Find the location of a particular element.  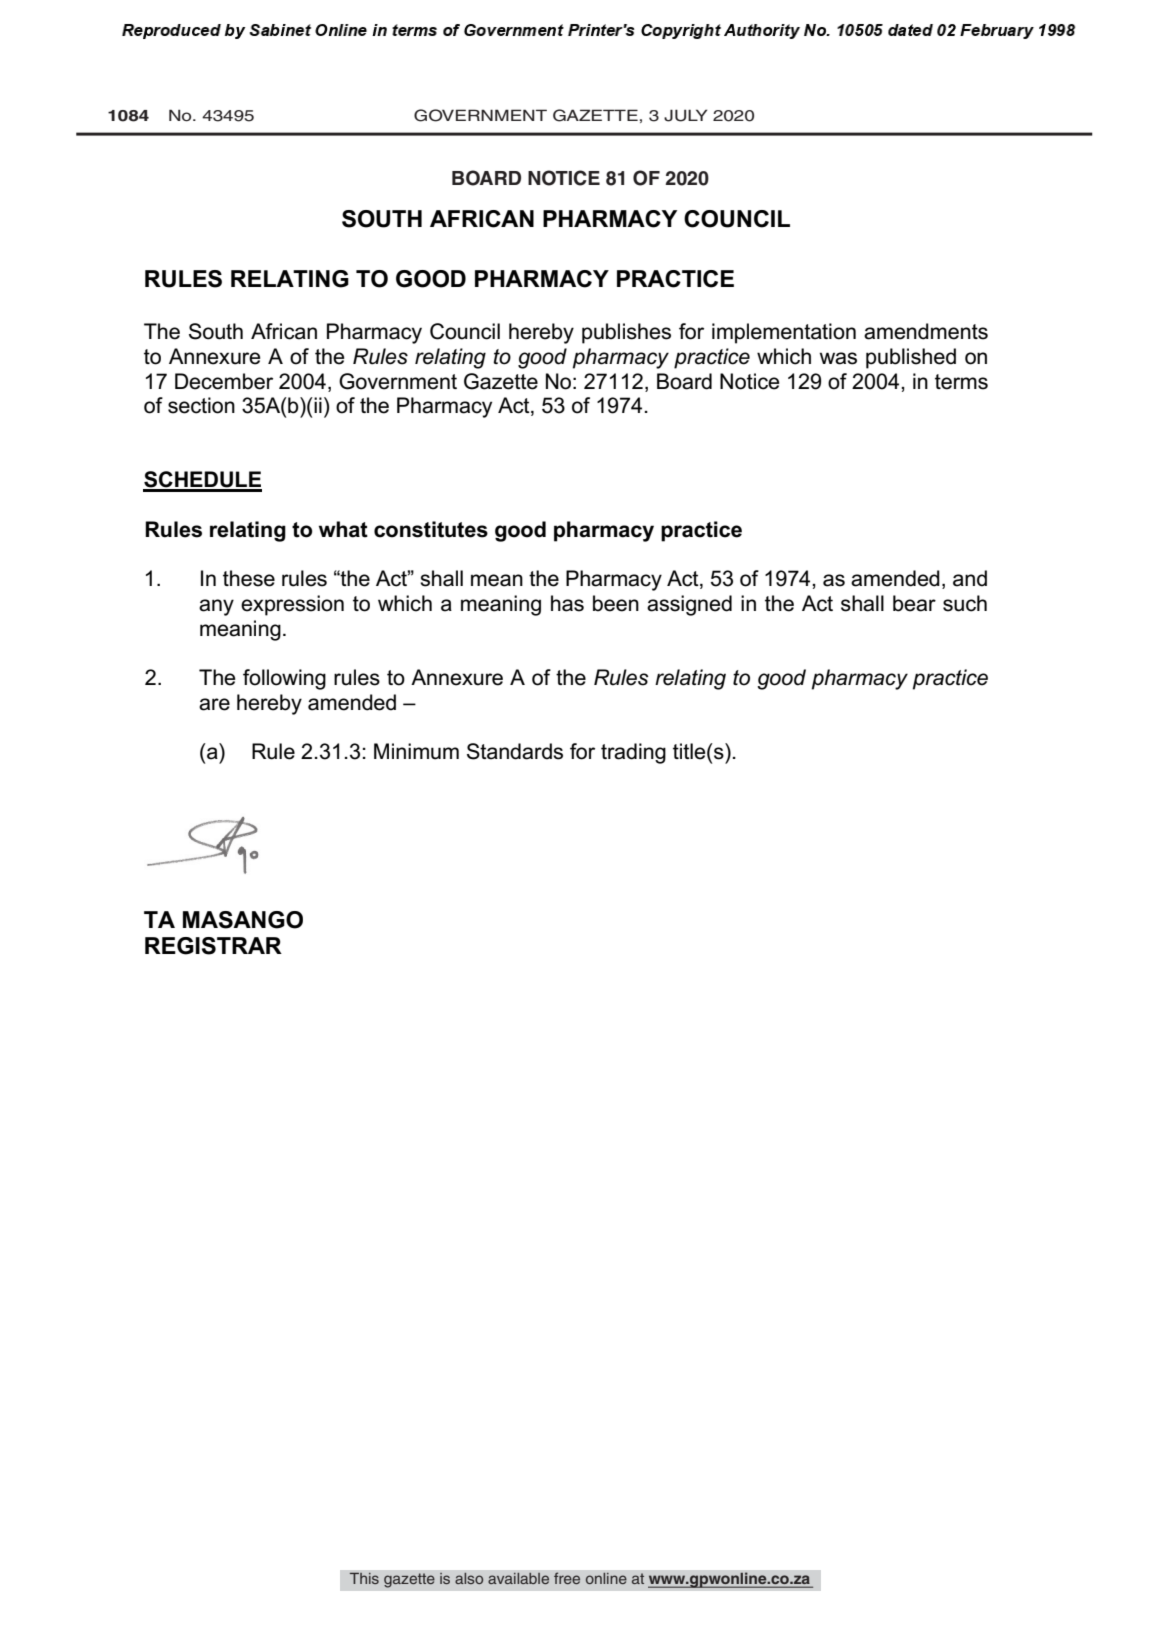

amendments is located at coordinates (926, 331).
